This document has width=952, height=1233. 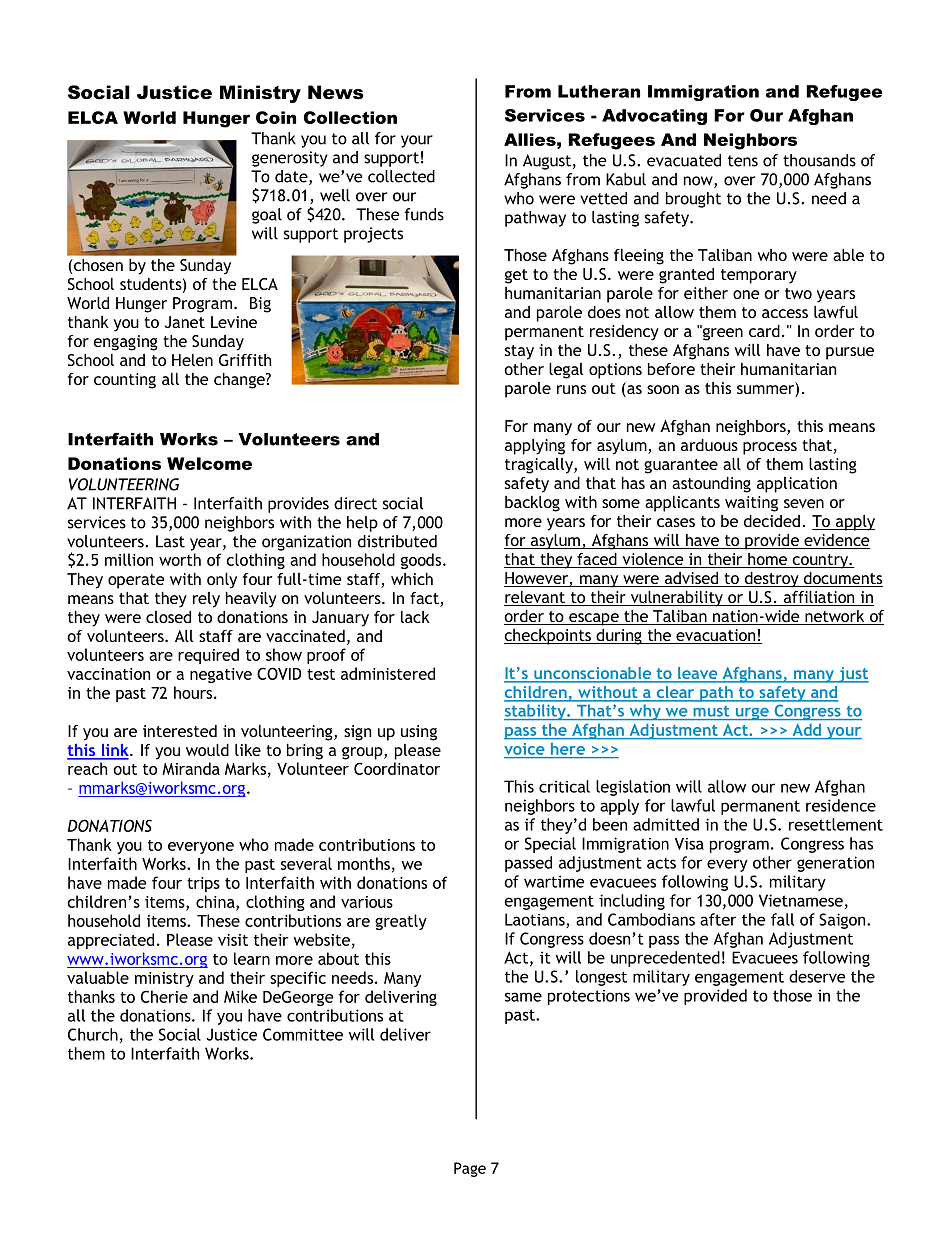 I want to click on backlog, so click(x=532, y=504).
